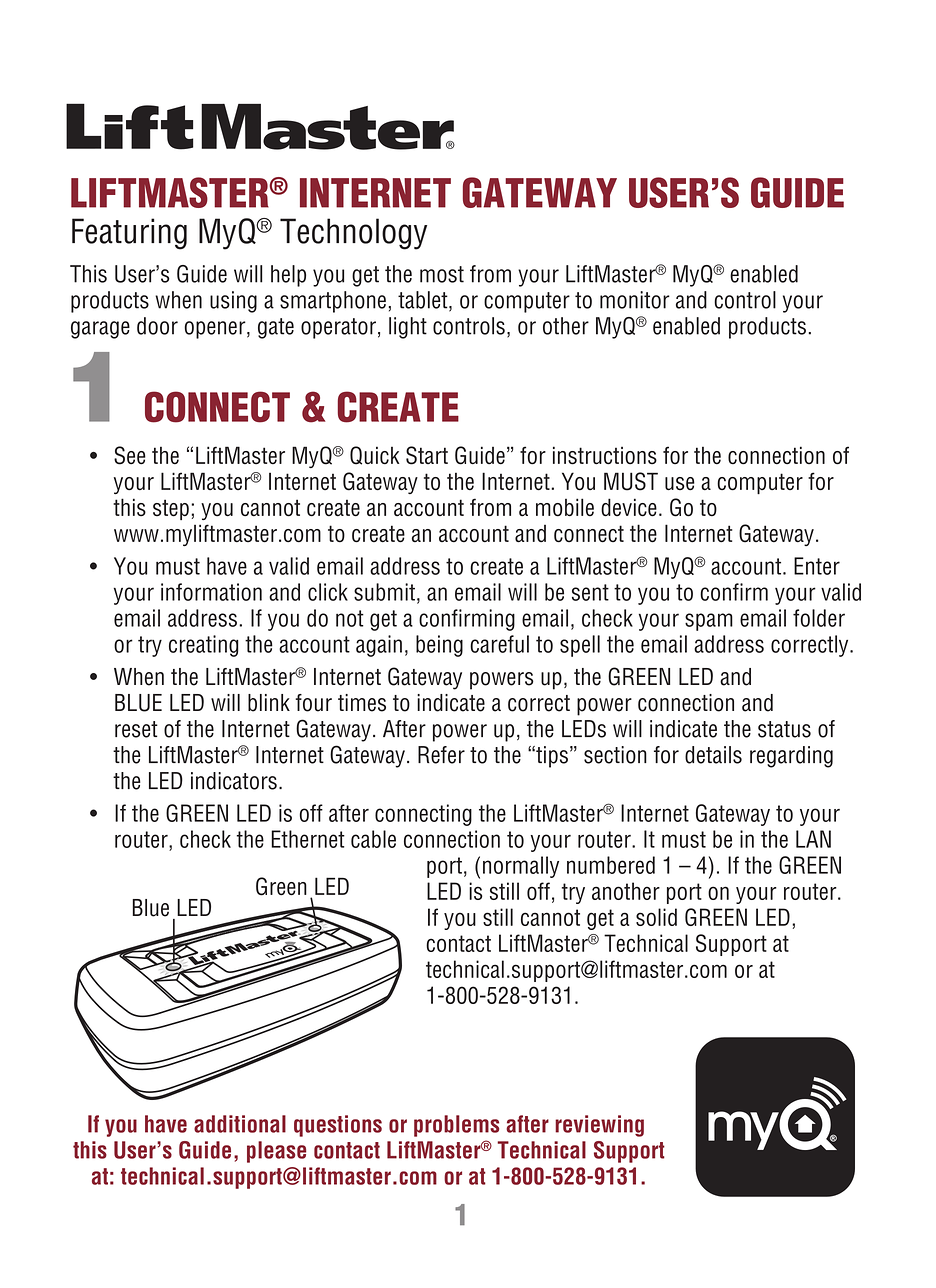 The image size is (936, 1288). Describe the element at coordinates (204, 646) in the screenshot. I see `creating` at that location.
